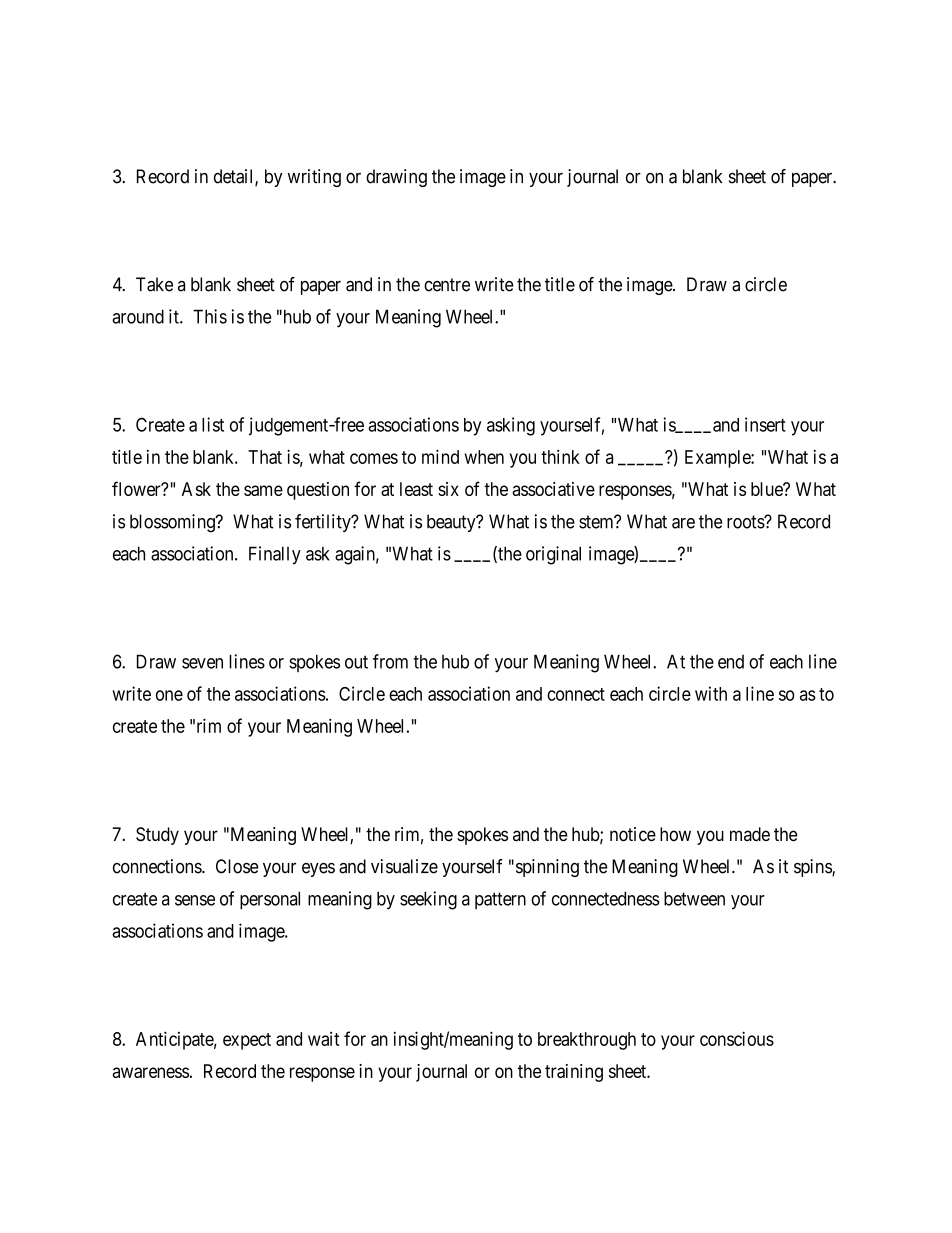 The height and width of the image is (1233, 952). Describe the element at coordinates (237, 866) in the image. I see `Close` at that location.
